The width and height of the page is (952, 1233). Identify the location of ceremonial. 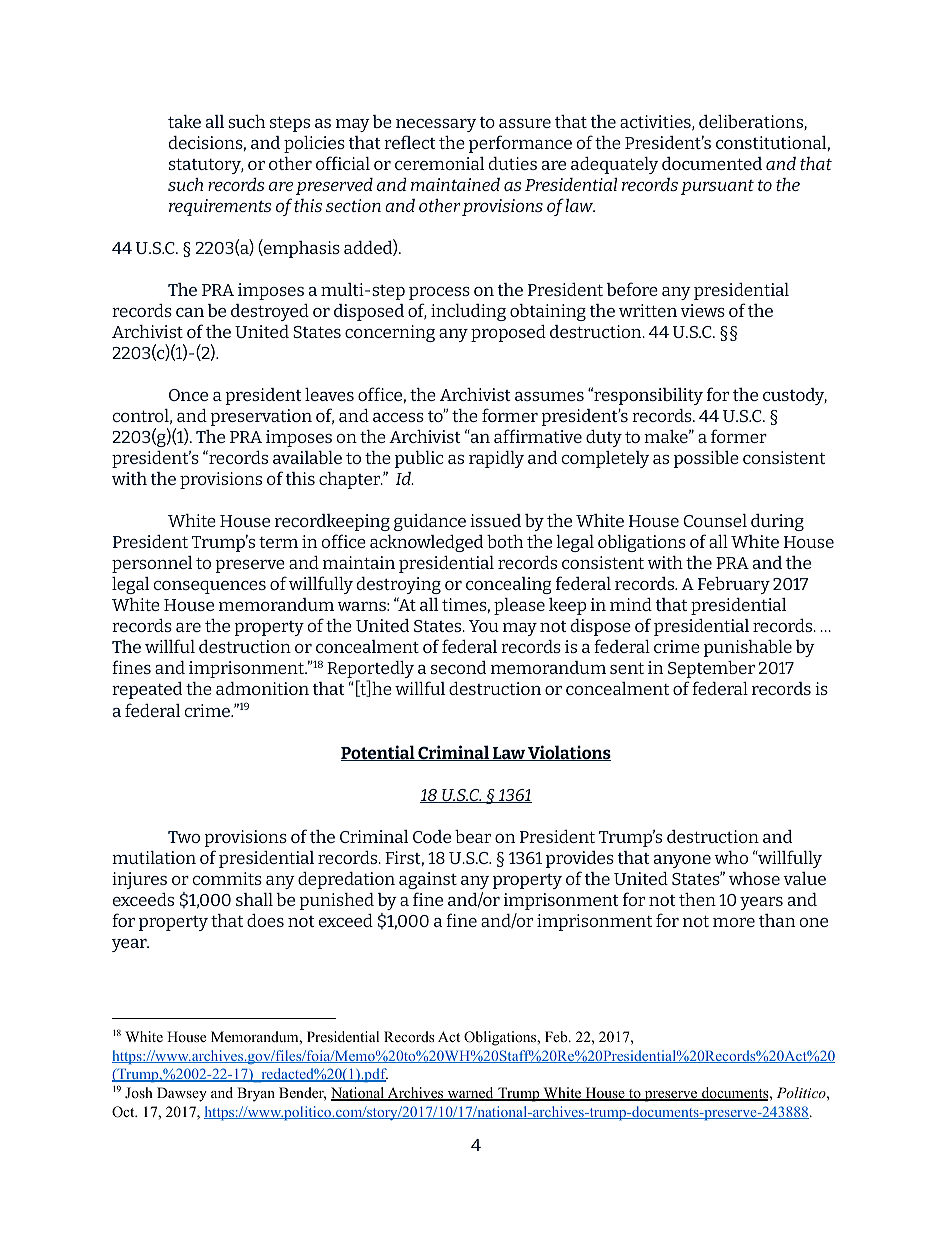
(439, 163).
